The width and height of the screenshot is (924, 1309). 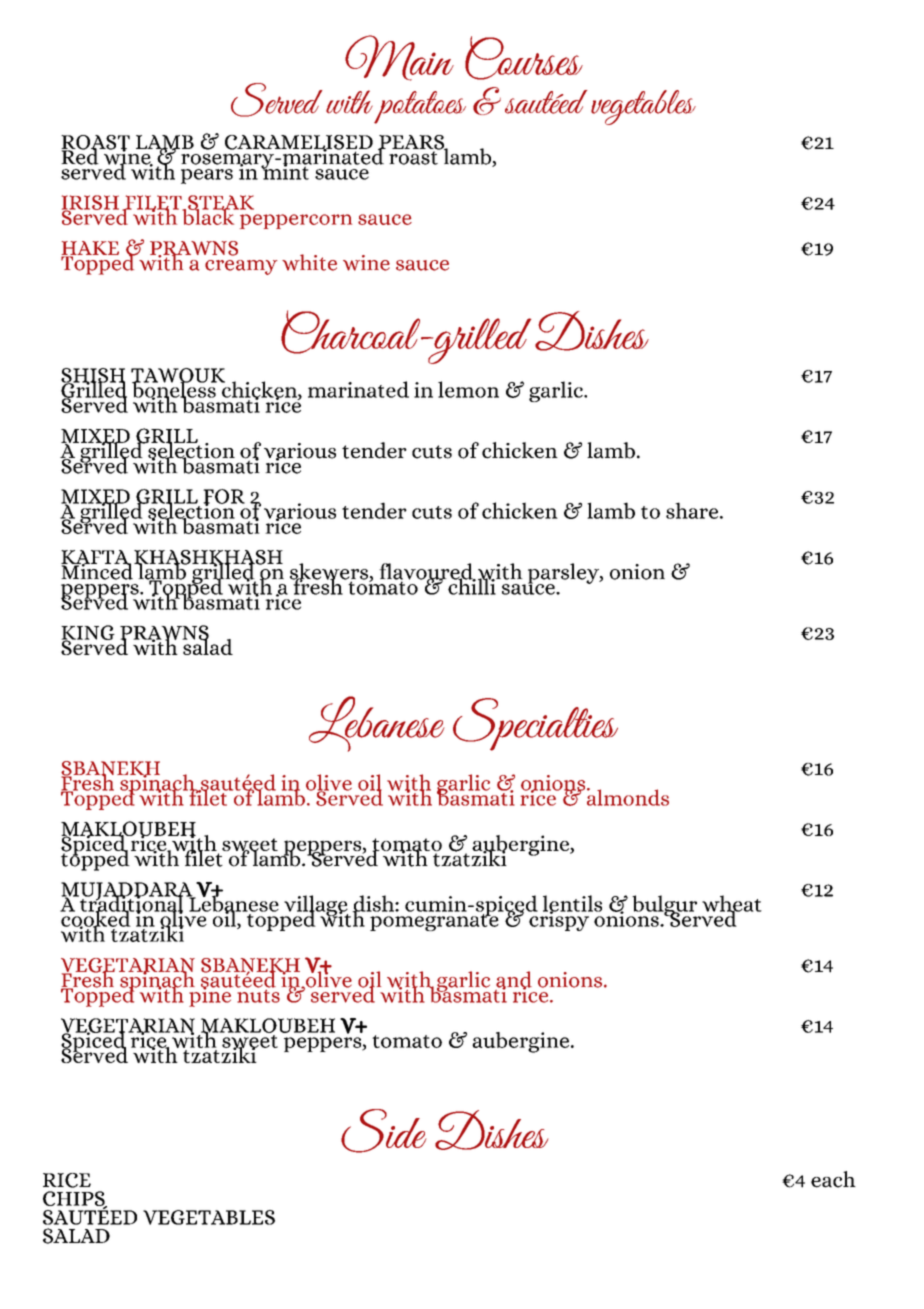 What do you see at coordinates (420, 107) in the screenshot?
I see `potatoes` at bounding box center [420, 107].
